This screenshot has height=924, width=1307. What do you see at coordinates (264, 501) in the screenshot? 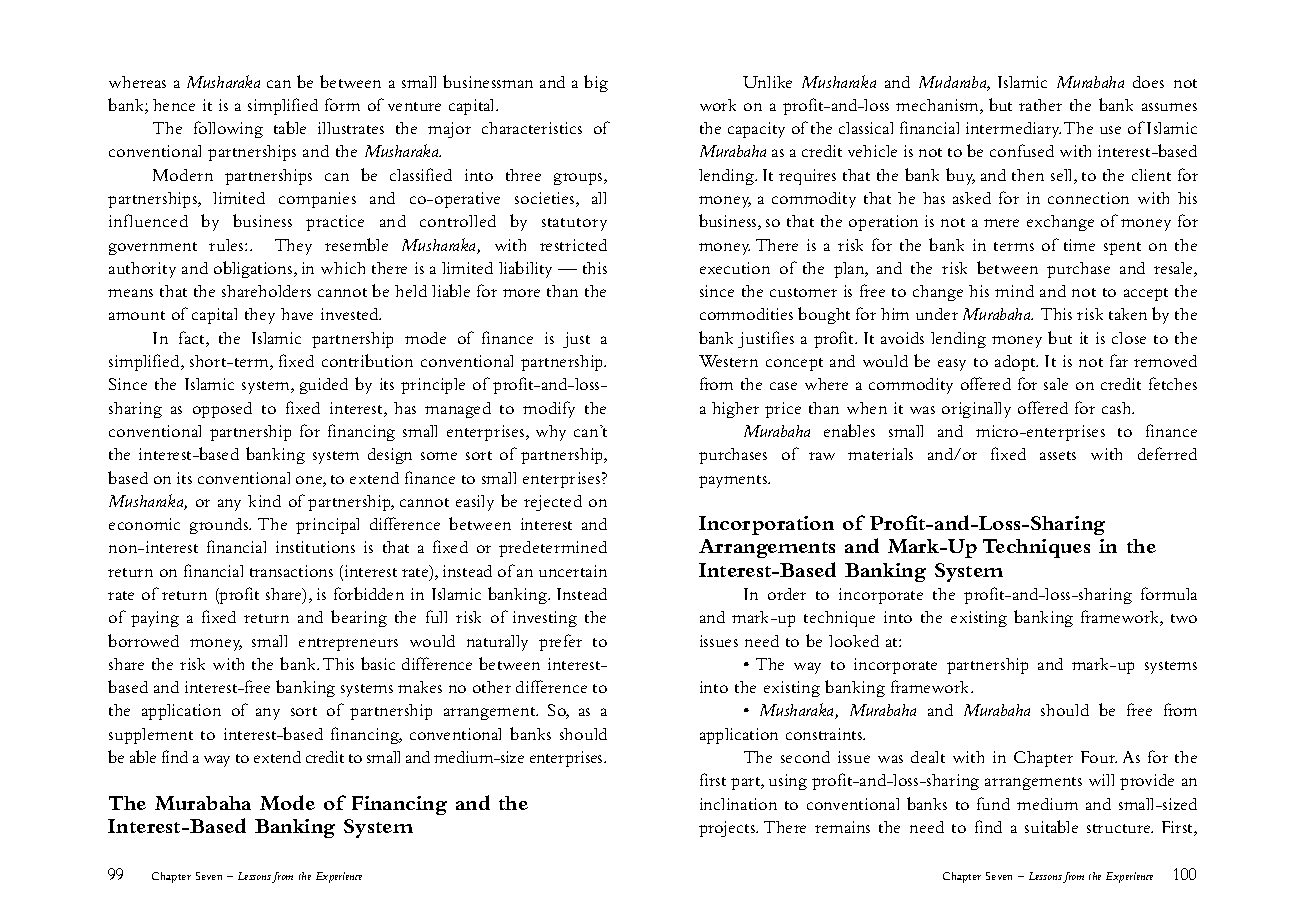
I see `kind` at bounding box center [264, 501].
